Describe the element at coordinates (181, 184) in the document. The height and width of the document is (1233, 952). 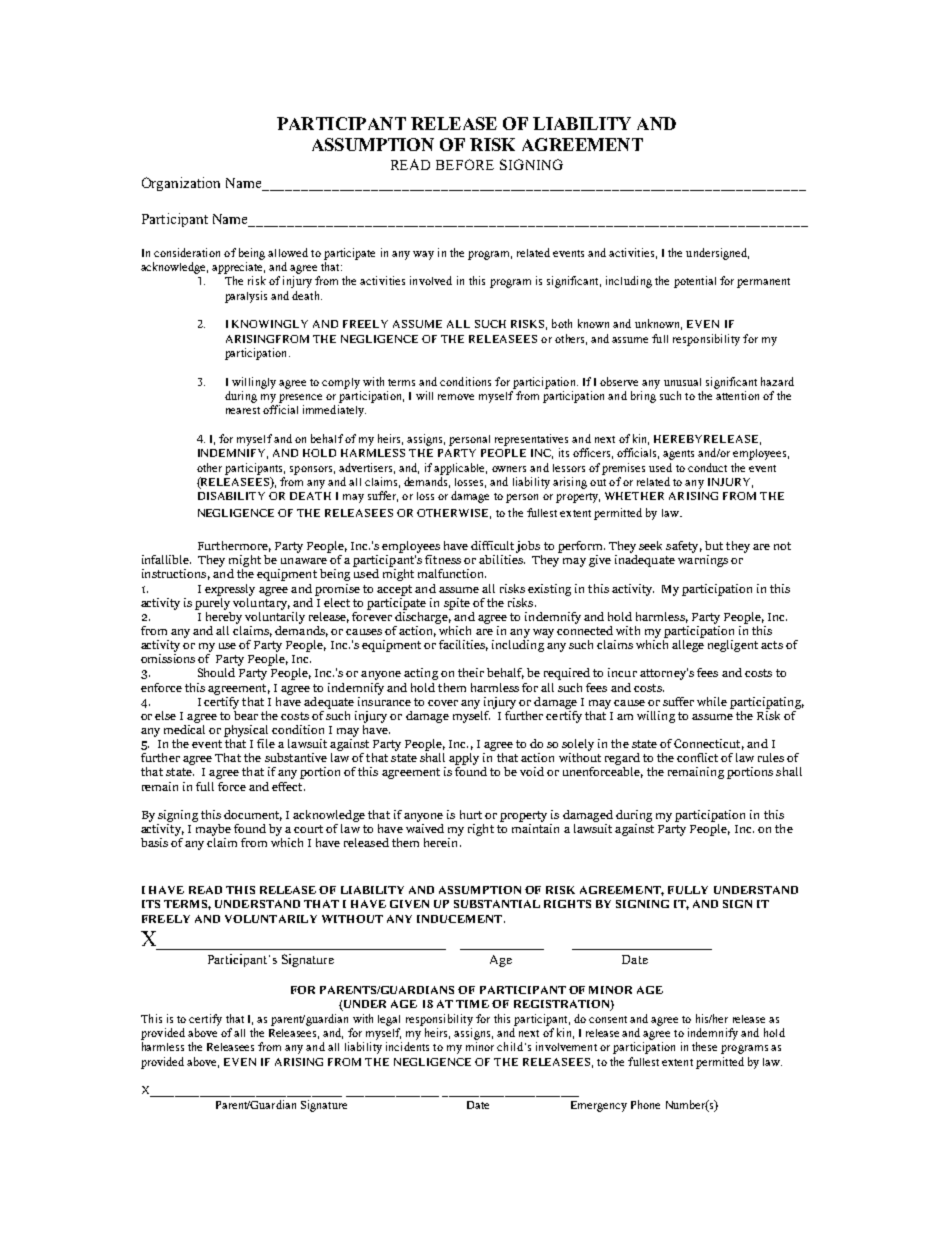
I see `Organization` at that location.
